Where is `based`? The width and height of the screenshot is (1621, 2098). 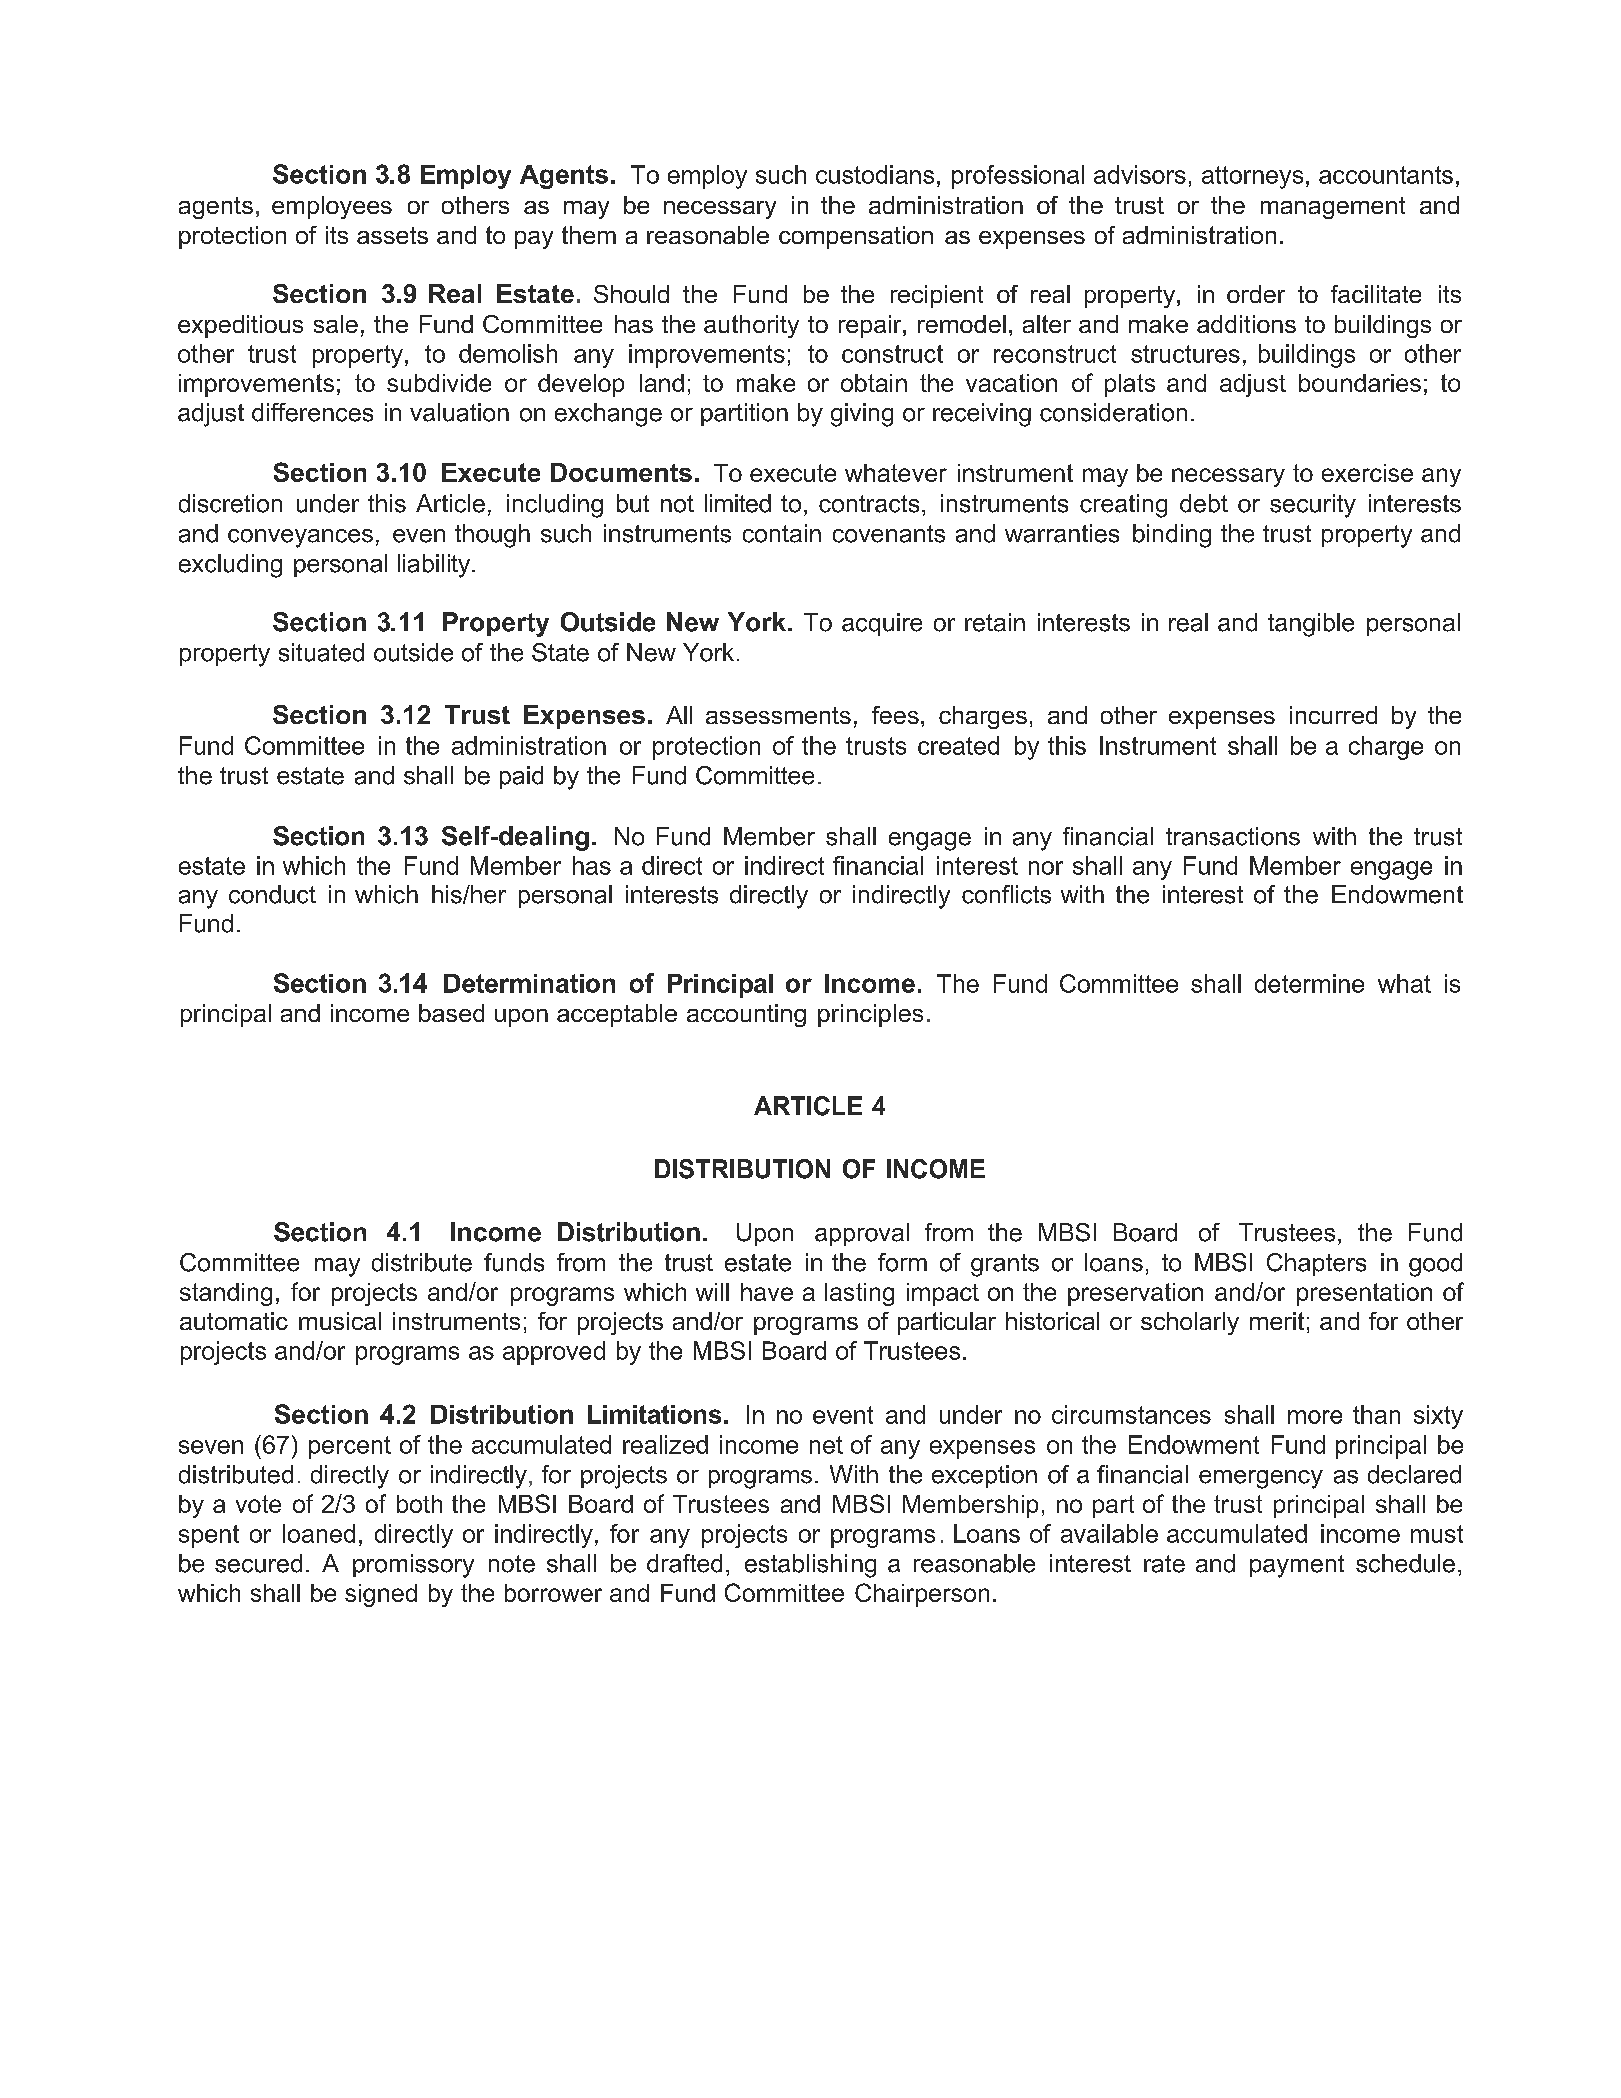
based is located at coordinates (451, 1013).
